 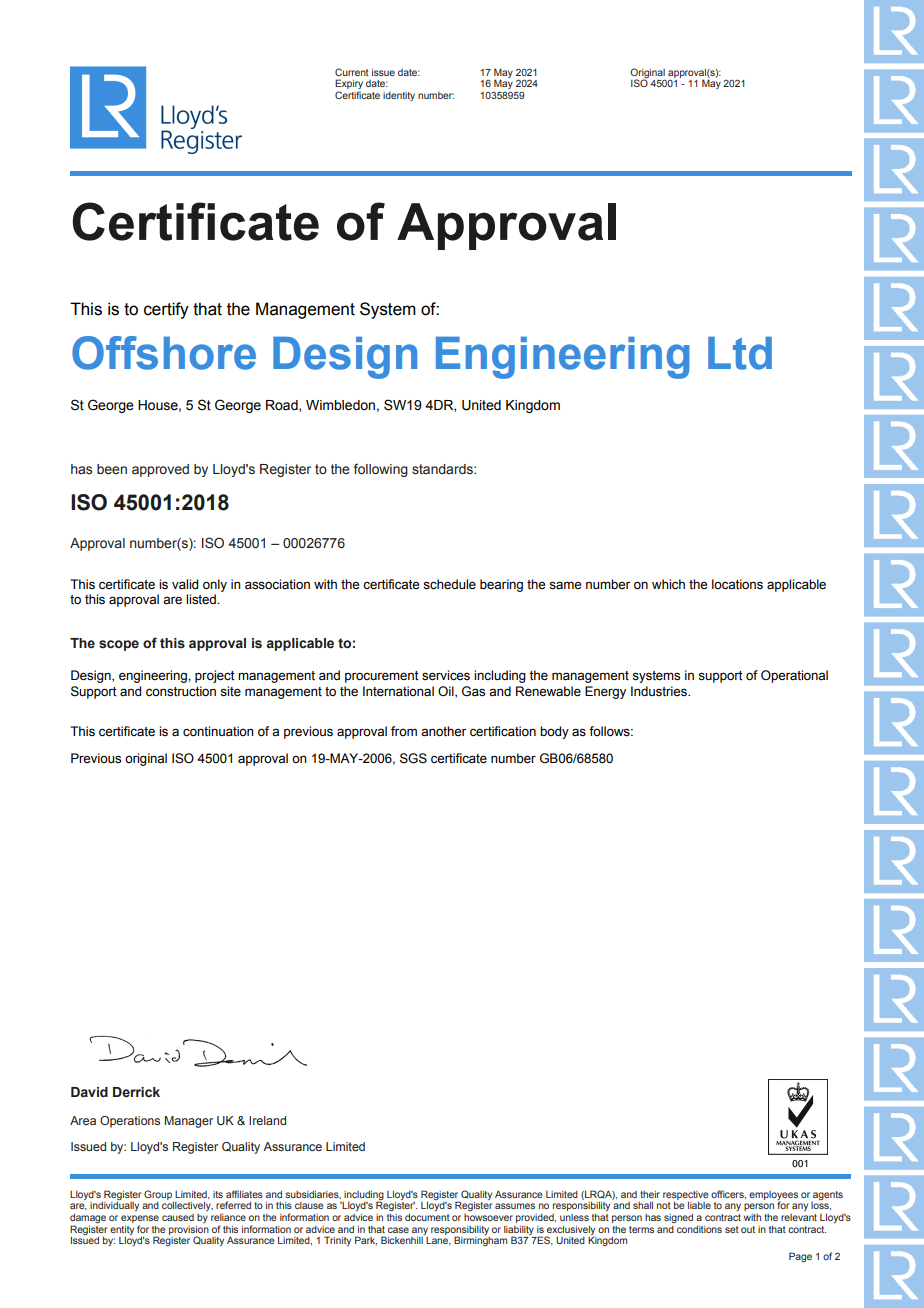 I want to click on Offshore, so click(x=164, y=353).
